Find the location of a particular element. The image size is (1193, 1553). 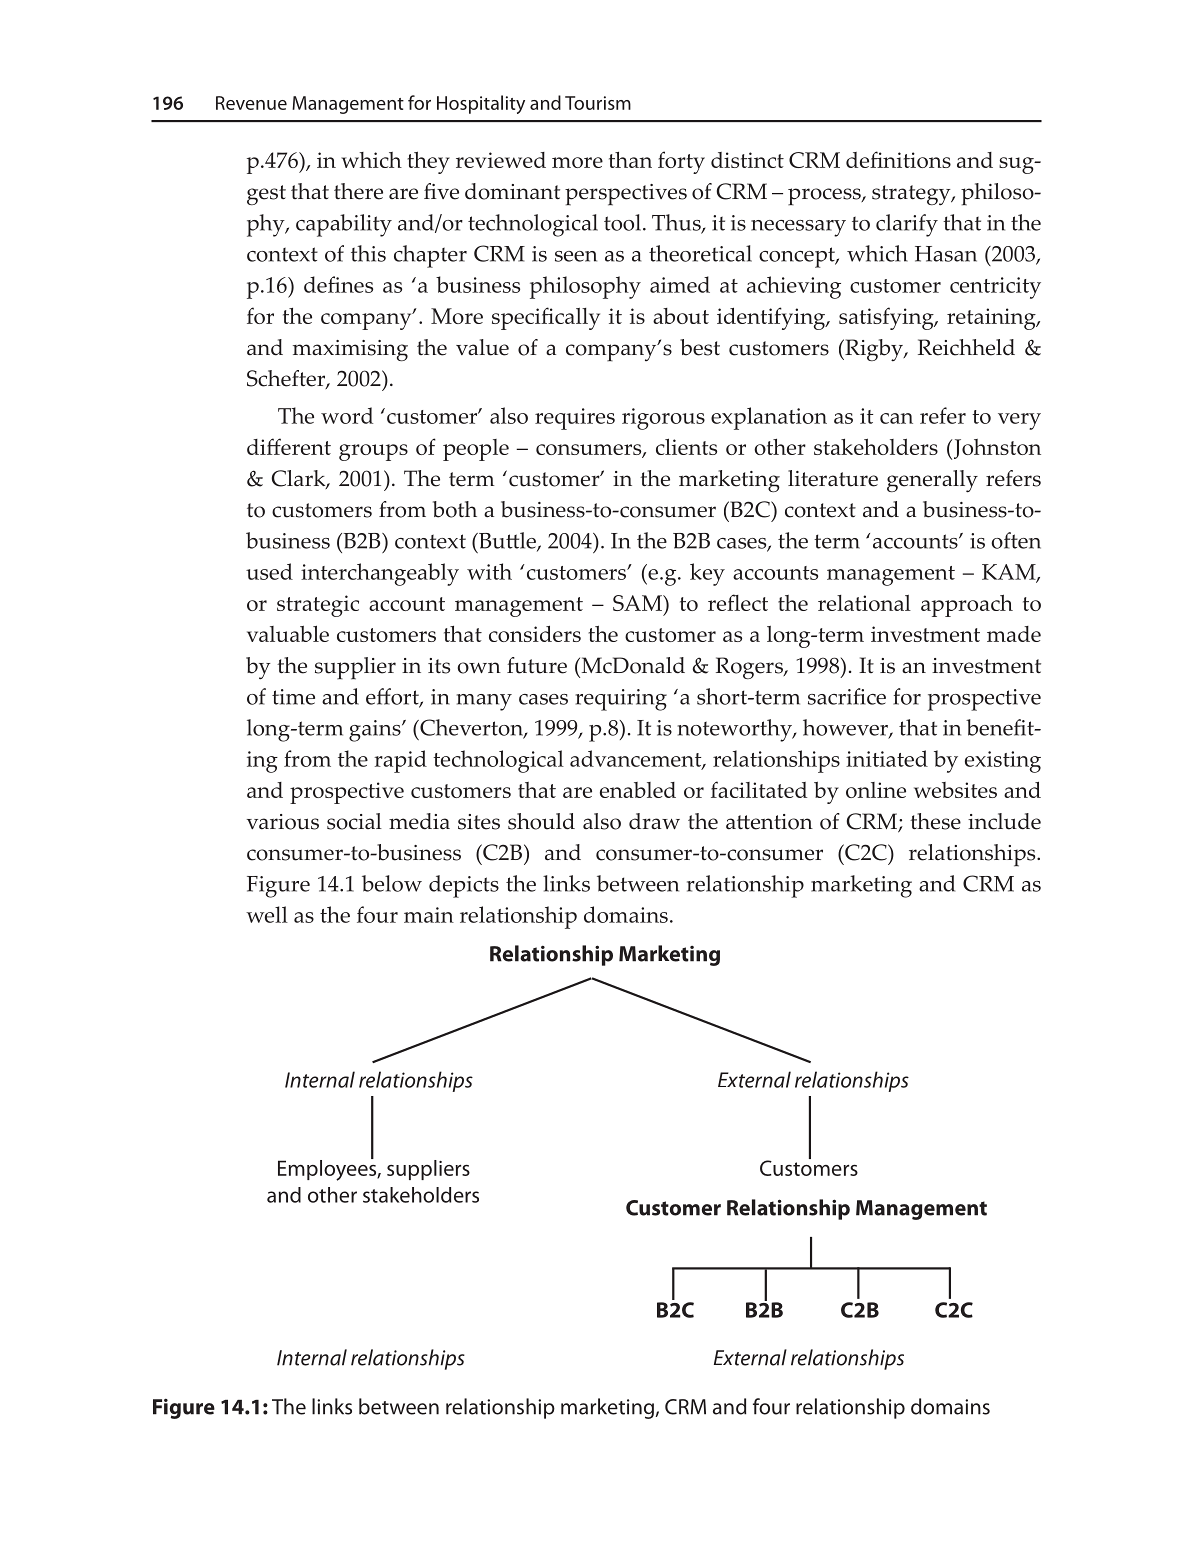

often is located at coordinates (1016, 540).
